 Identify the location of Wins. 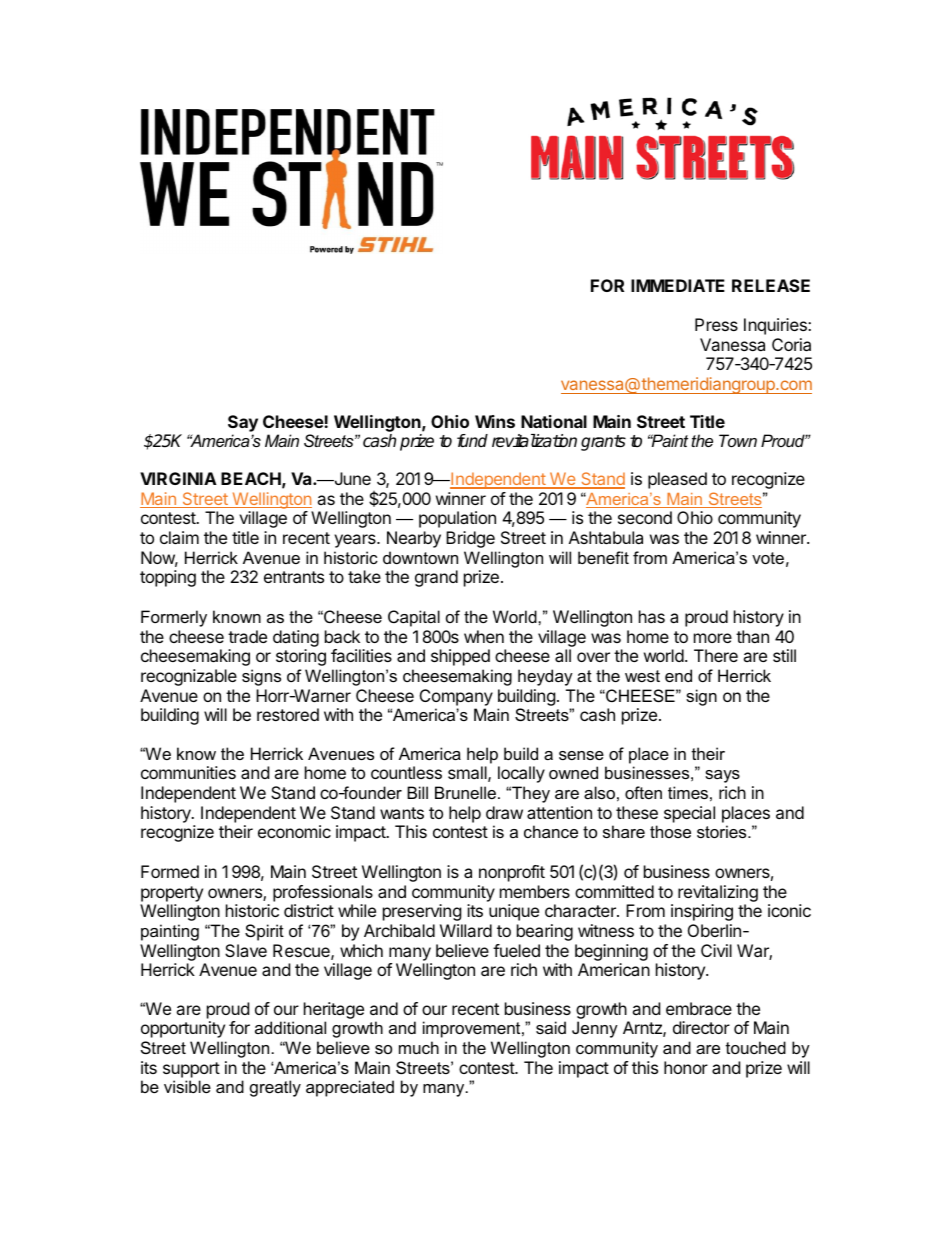
(495, 421).
